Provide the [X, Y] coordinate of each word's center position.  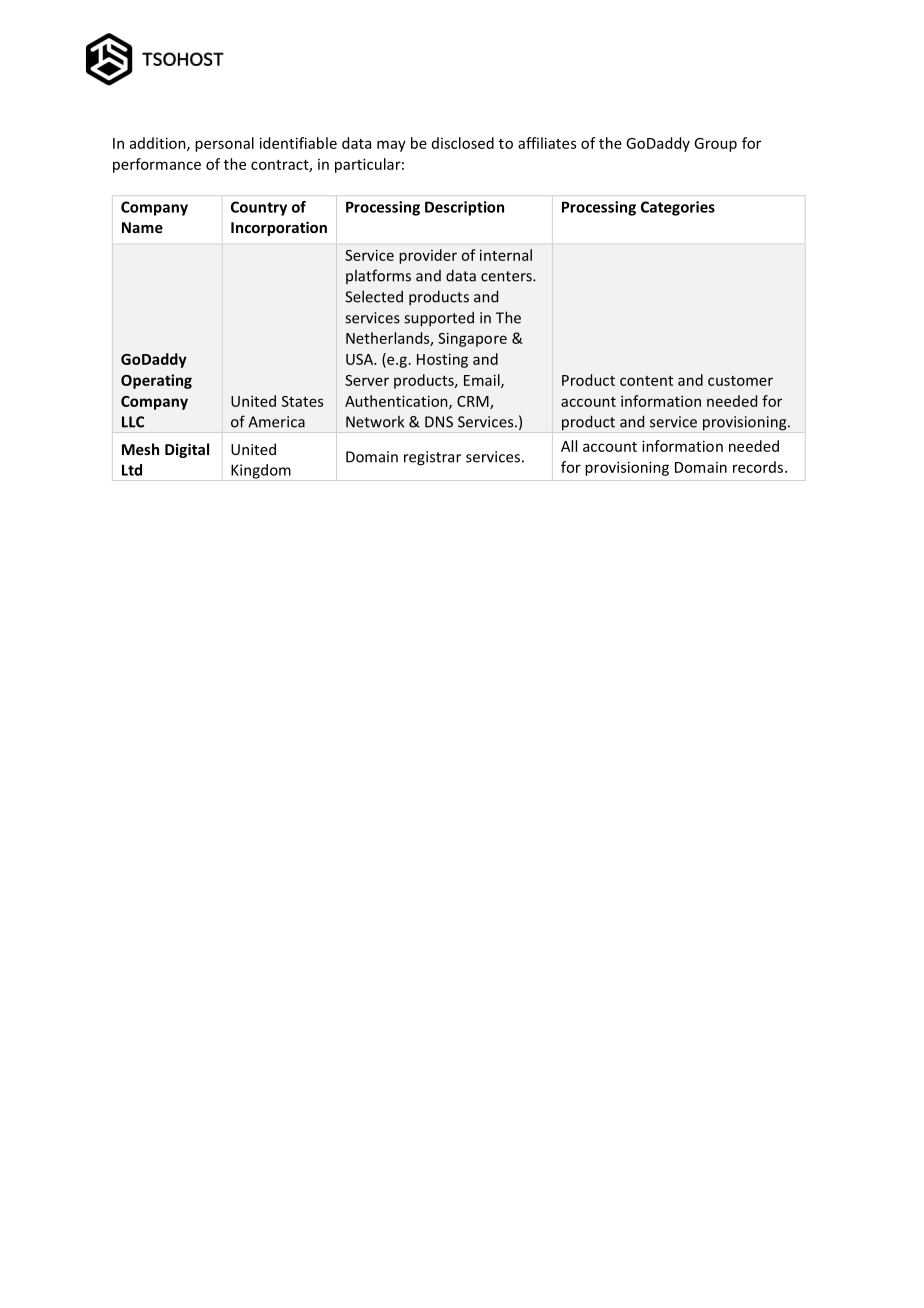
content [646, 381]
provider [428, 256]
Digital [187, 450]
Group [715, 145]
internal [506, 255]
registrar [432, 458]
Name [142, 227]
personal [224, 144]
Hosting [442, 360]
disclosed [463, 143]
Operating [156, 381]
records [759, 467]
